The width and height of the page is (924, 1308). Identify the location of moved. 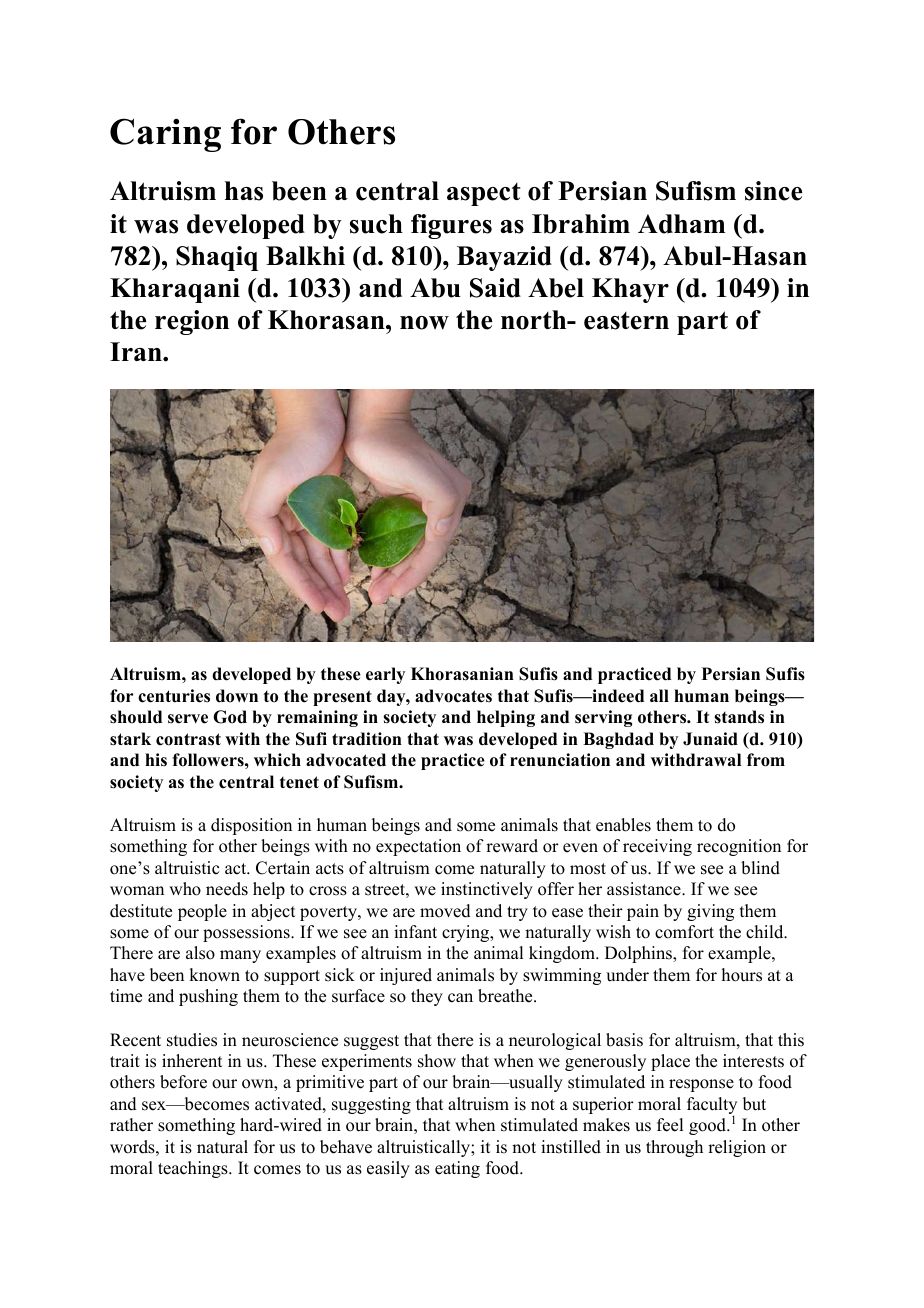
(445, 911).
